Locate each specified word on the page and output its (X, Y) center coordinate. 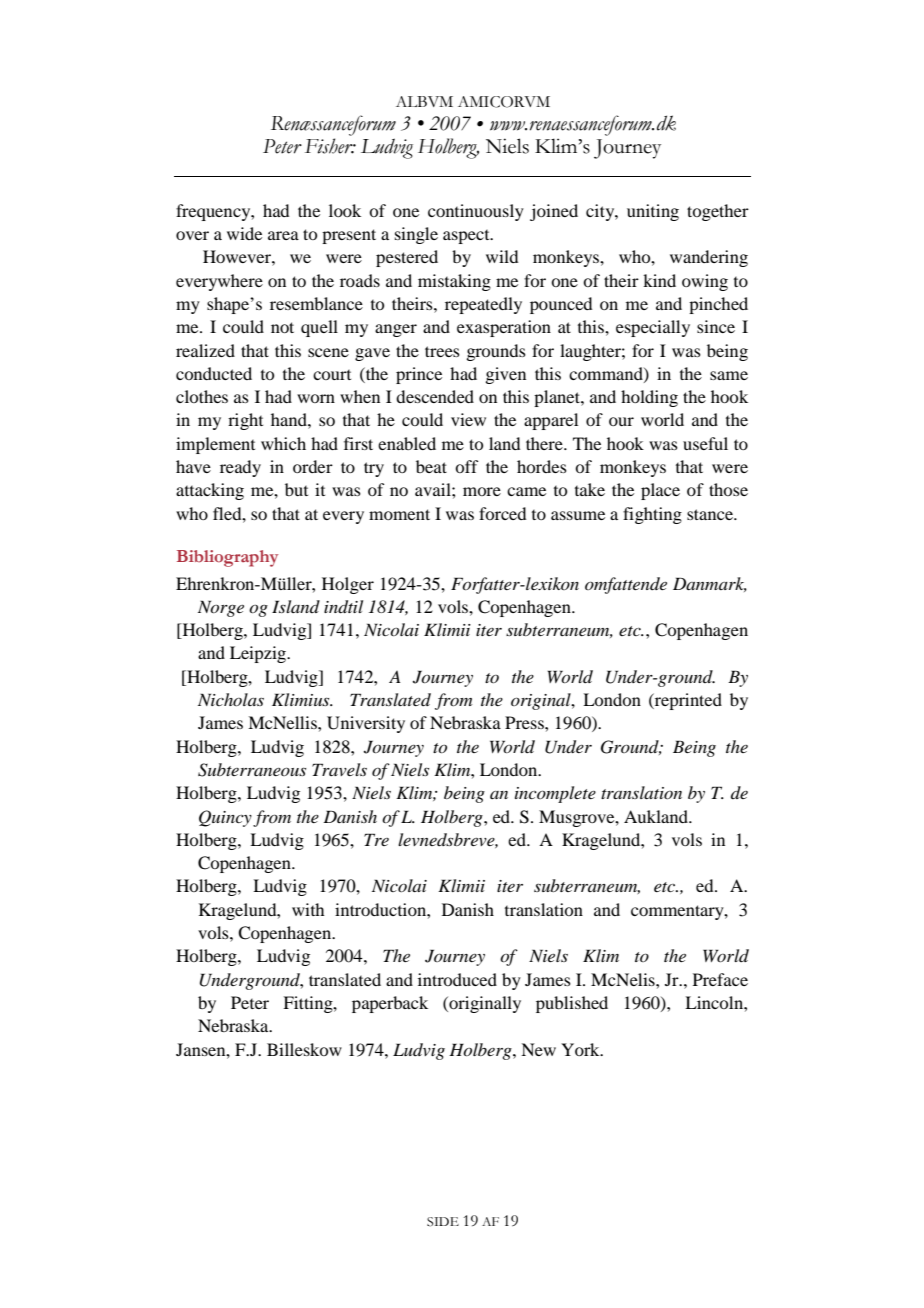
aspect (467, 237)
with (308, 909)
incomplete (555, 794)
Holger (348, 585)
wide (244, 233)
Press (525, 722)
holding (649, 398)
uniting (653, 212)
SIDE (443, 1222)
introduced (457, 979)
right (245, 421)
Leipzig (259, 654)
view (468, 419)
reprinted (687, 701)
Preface (720, 979)
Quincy (225, 818)
